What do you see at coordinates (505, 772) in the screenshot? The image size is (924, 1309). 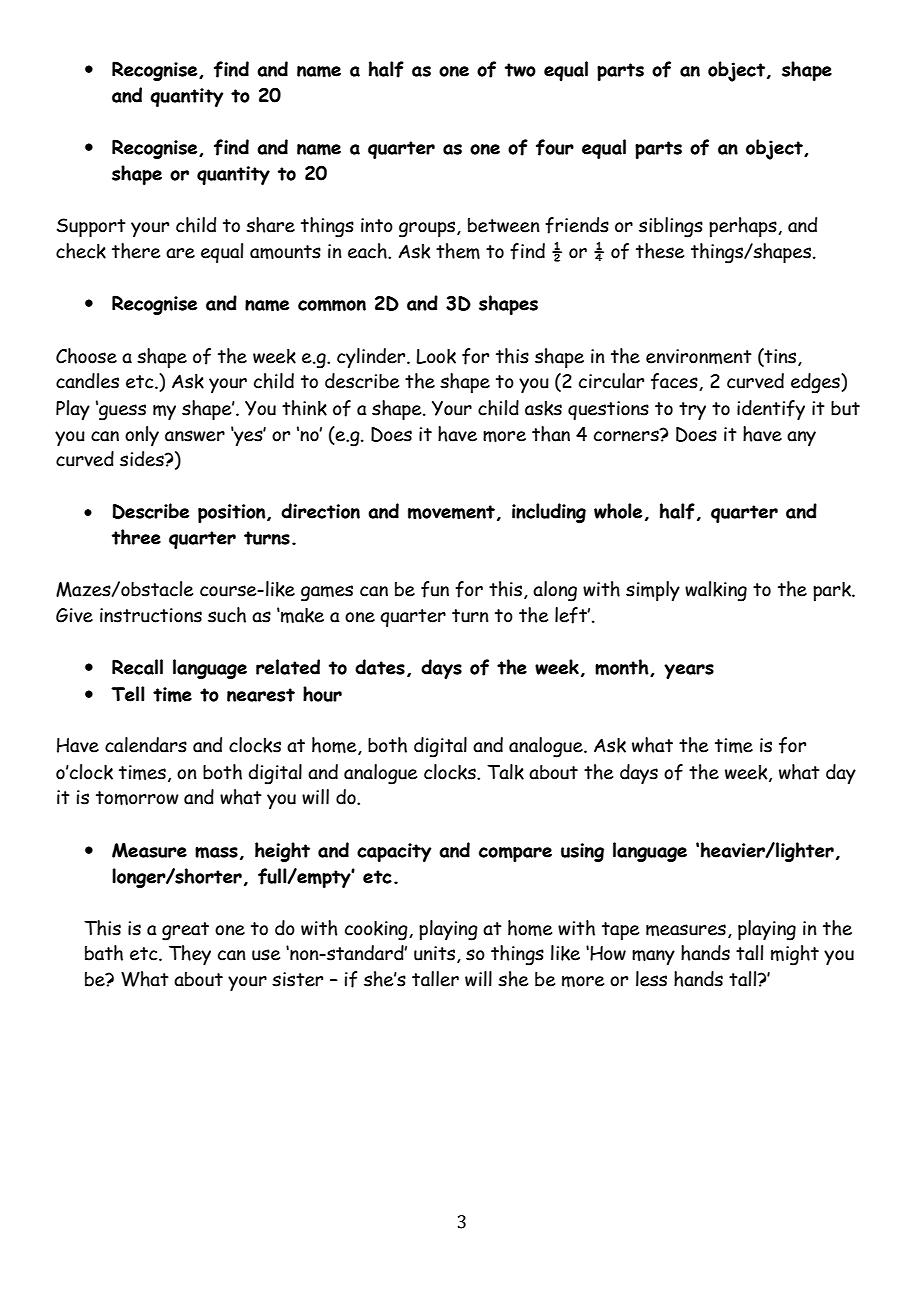 I see `Talk` at bounding box center [505, 772].
